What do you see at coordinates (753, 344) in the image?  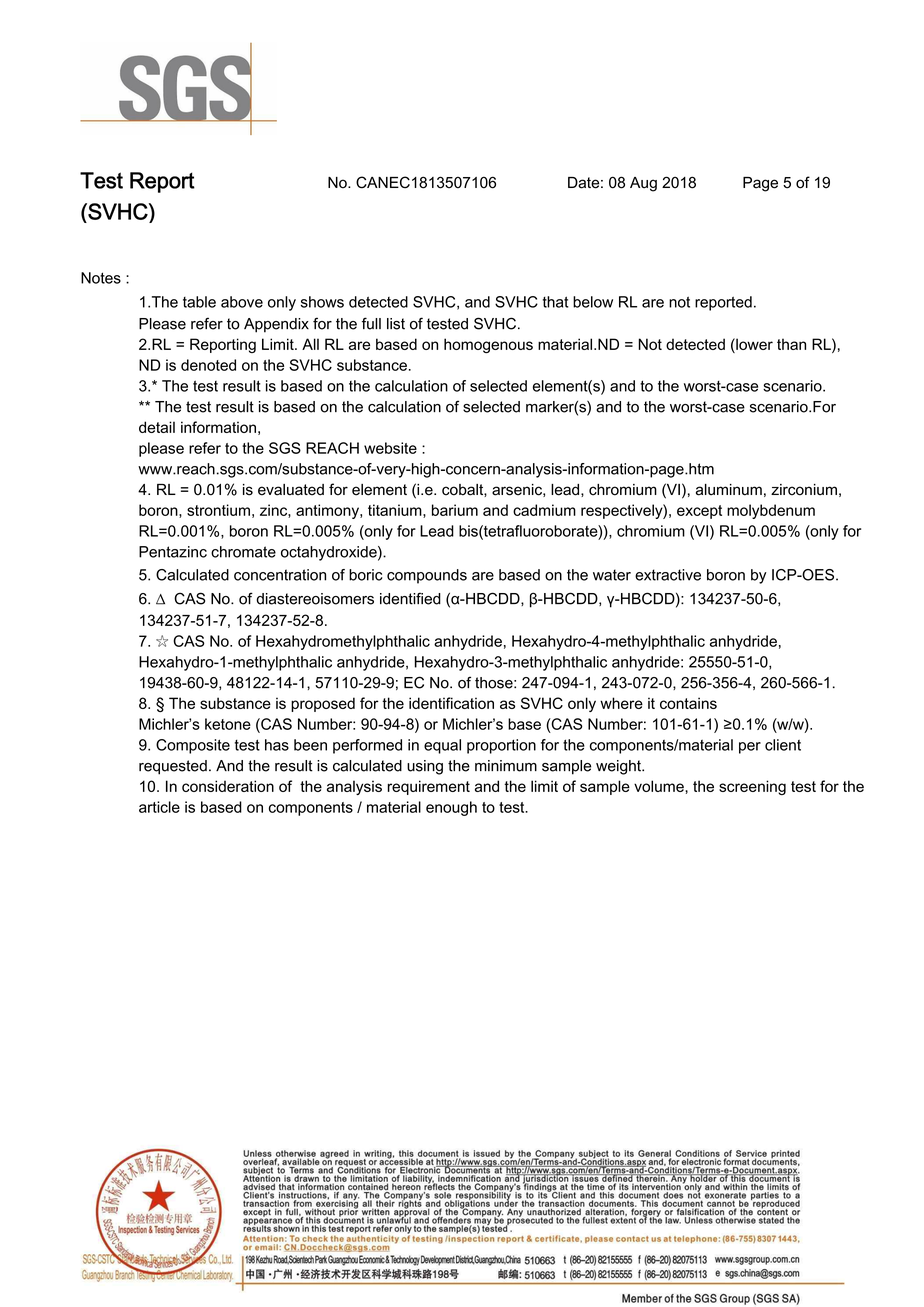 I see `lower` at bounding box center [753, 344].
